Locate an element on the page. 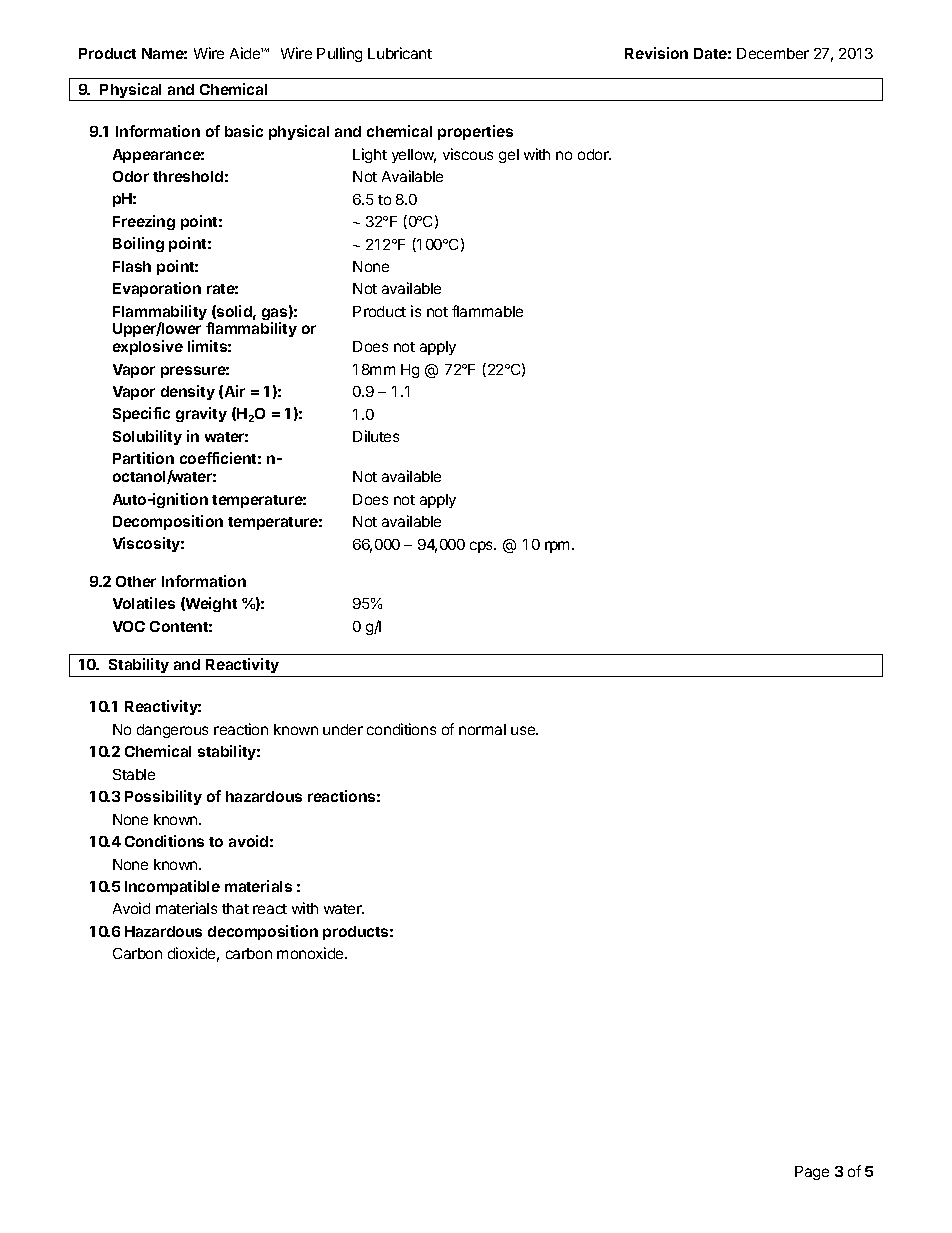 The height and width of the image is (1233, 952). December is located at coordinates (773, 53).
